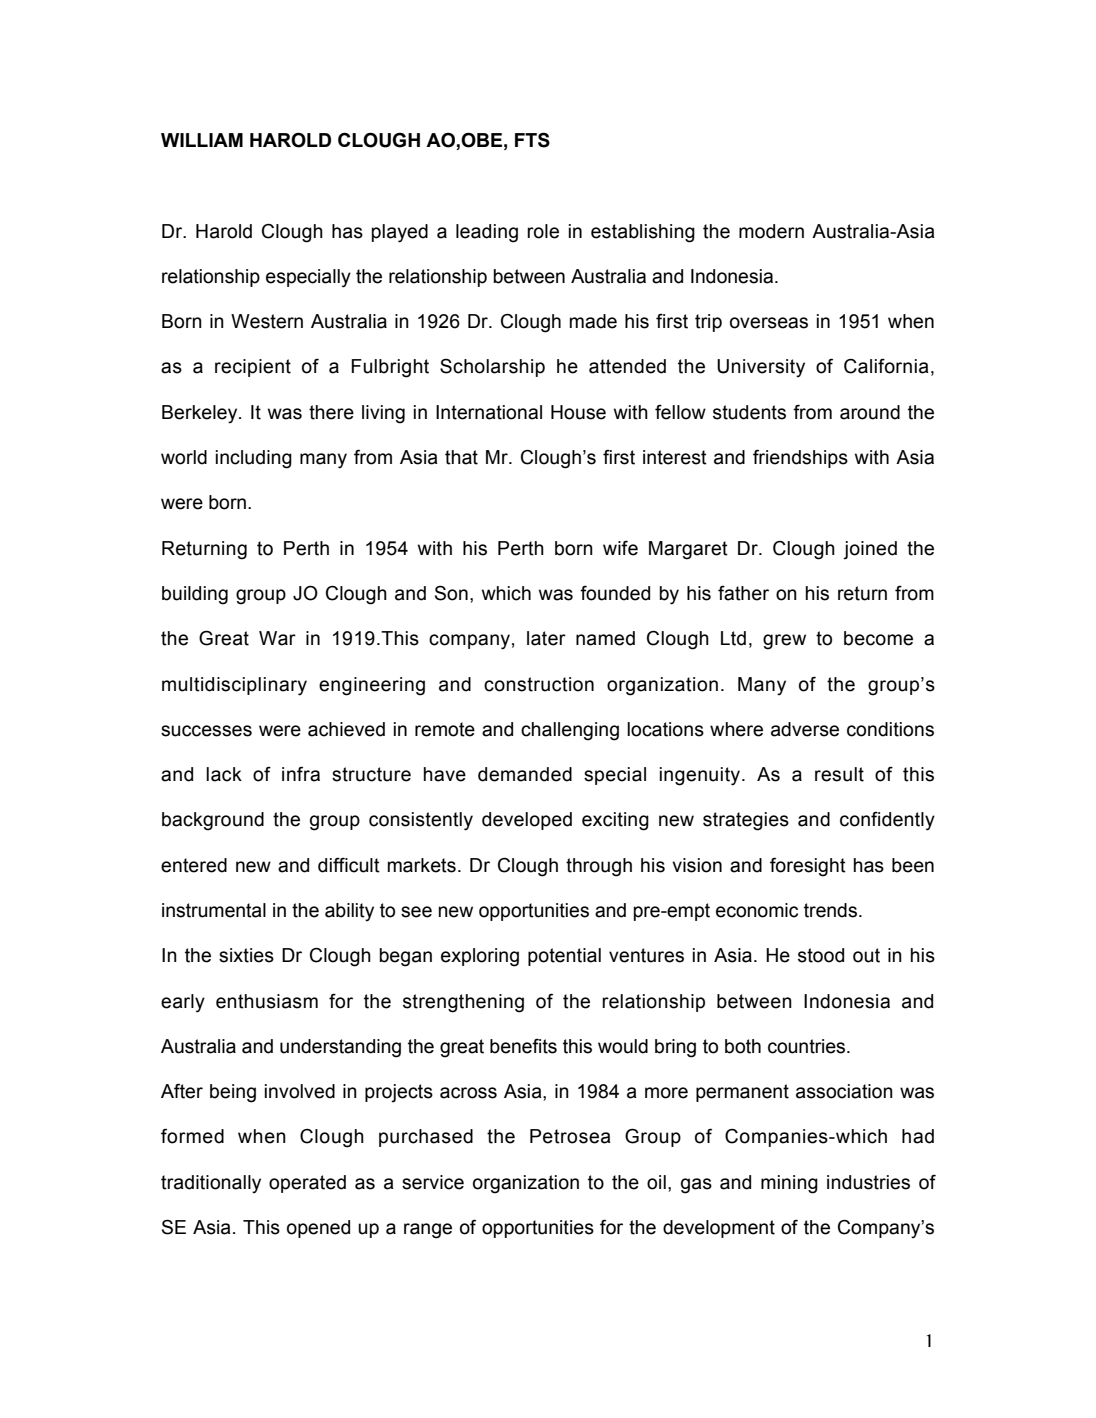 The width and height of the screenshot is (1096, 1418). What do you see at coordinates (620, 548) in the screenshot?
I see `wife` at bounding box center [620, 548].
